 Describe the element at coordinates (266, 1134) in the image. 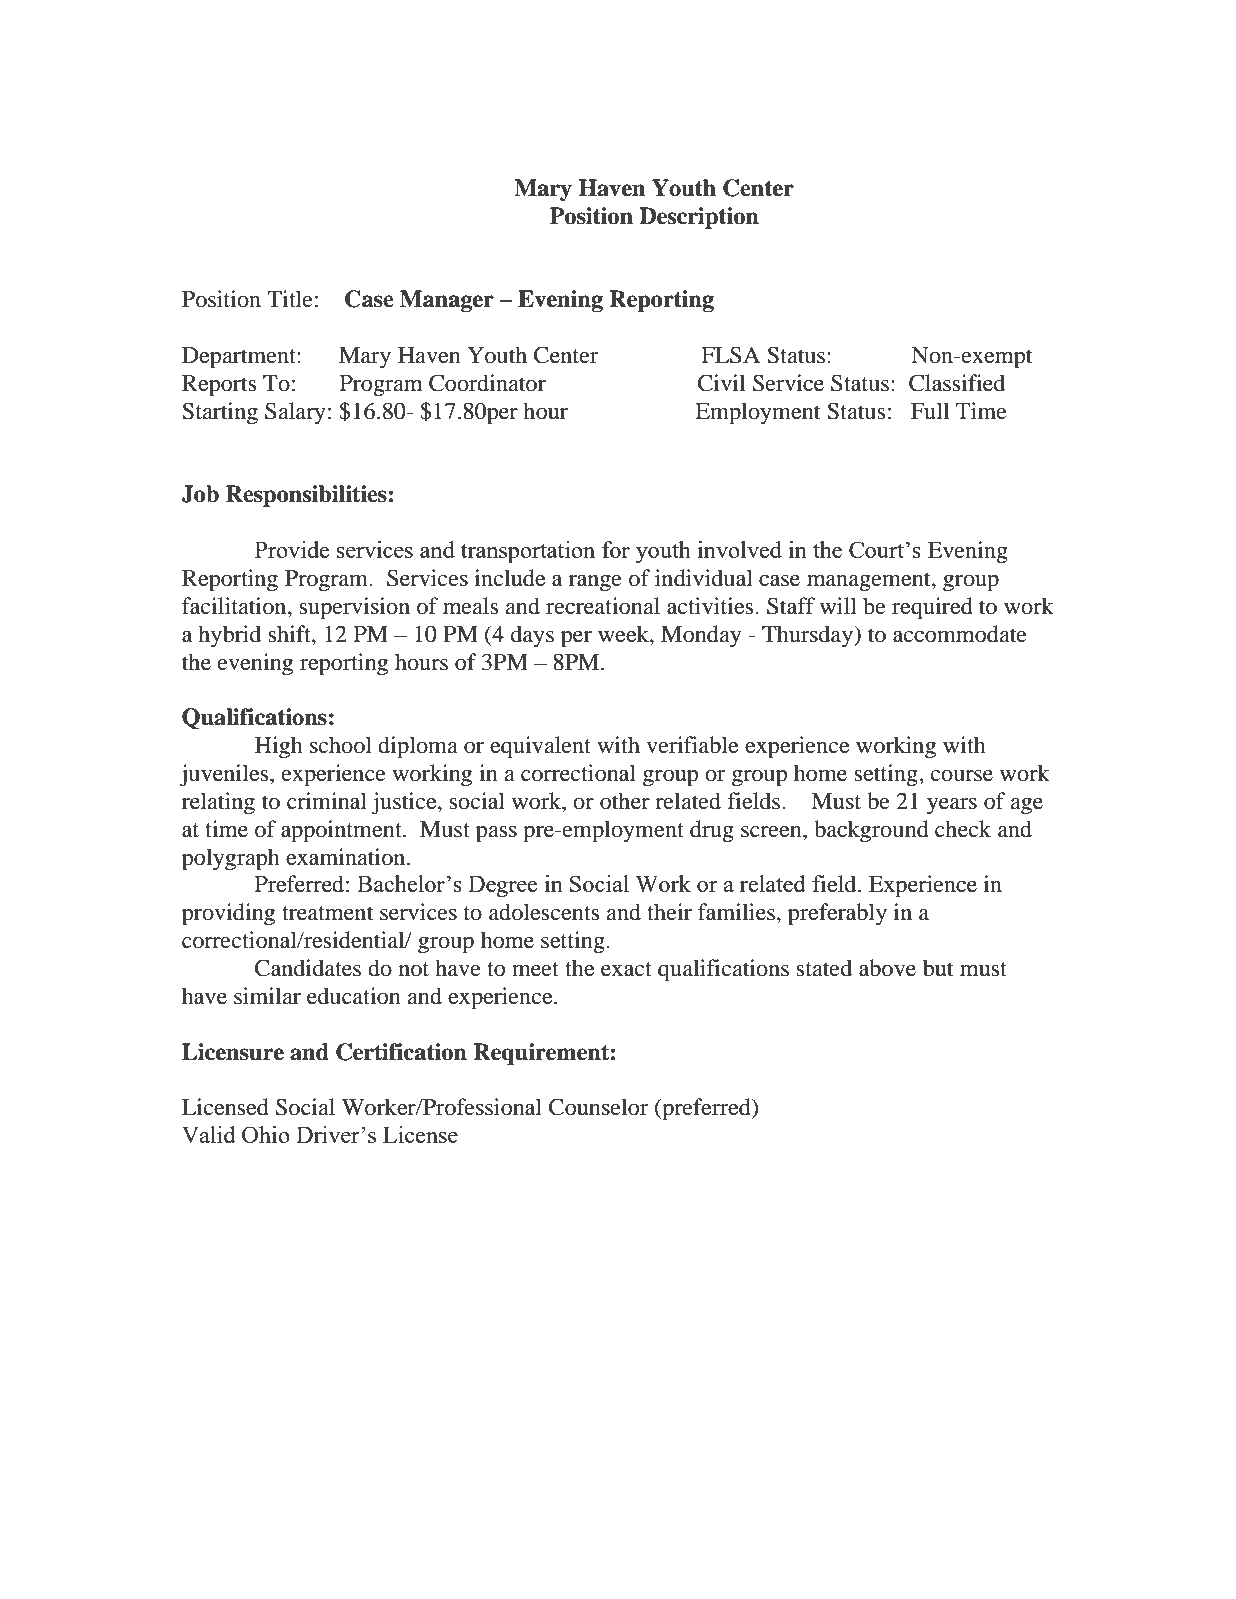

I see `Ohio` at that location.
